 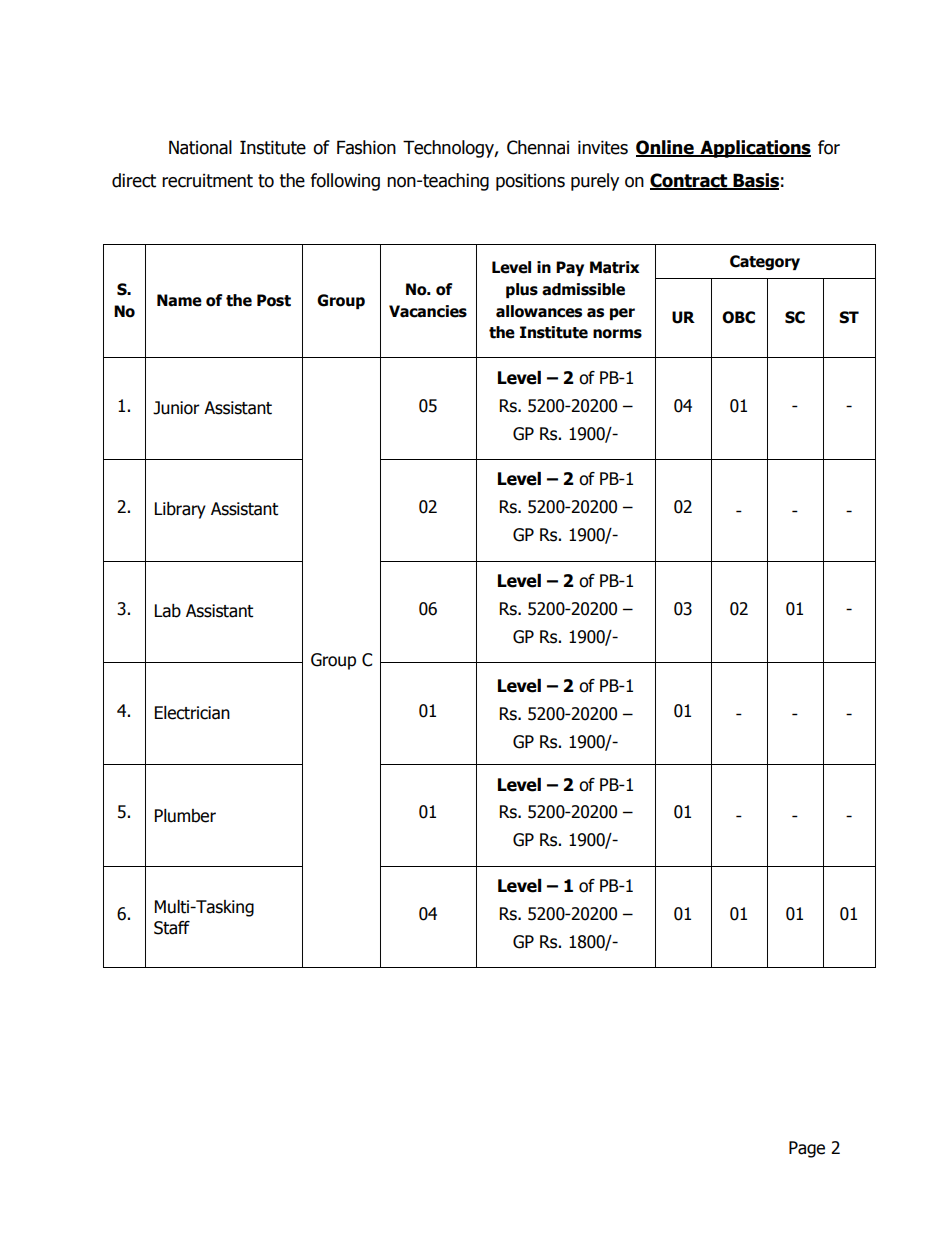 I want to click on Lab, so click(x=168, y=611).
